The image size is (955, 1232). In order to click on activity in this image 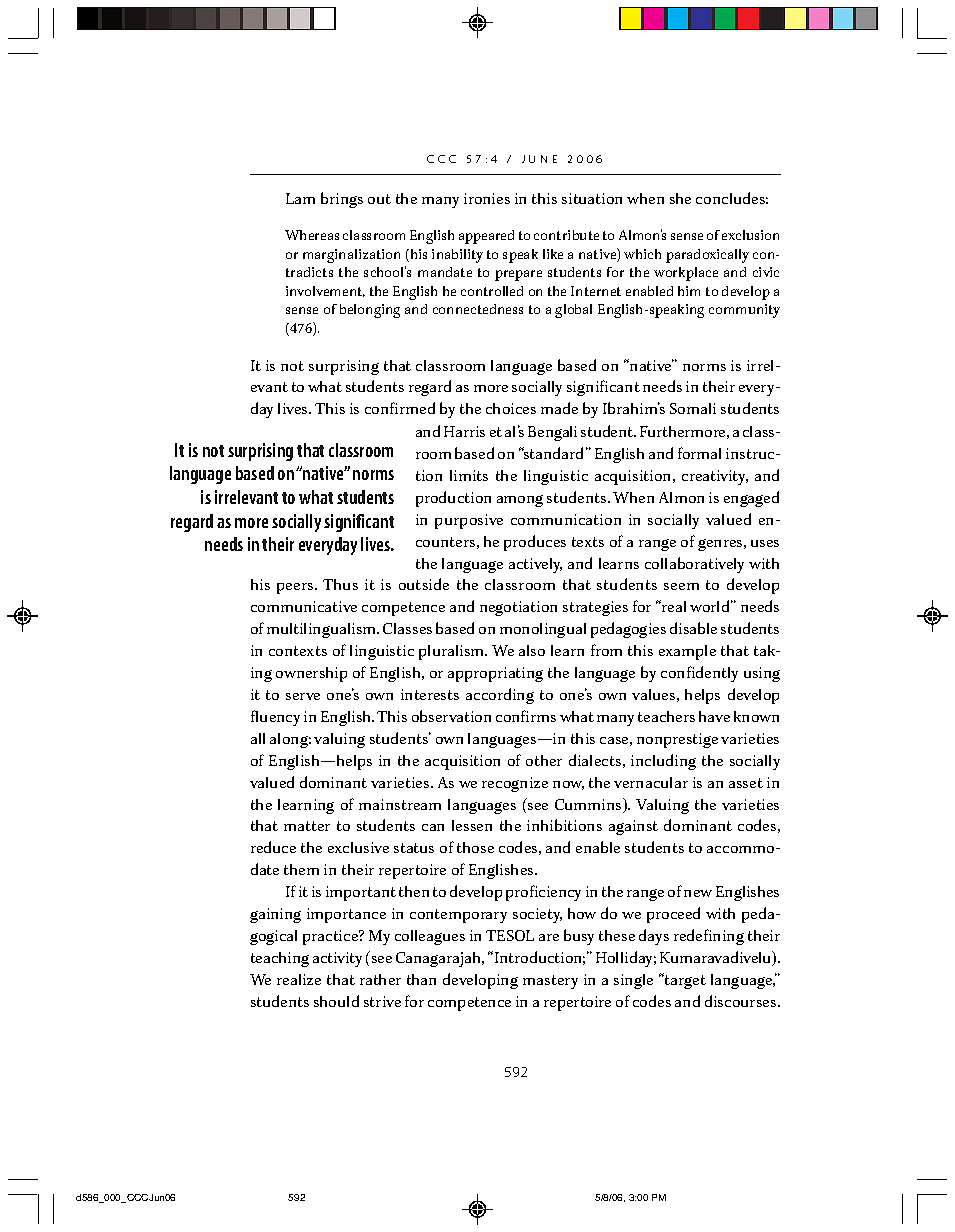, I will do `click(337, 959)`.
